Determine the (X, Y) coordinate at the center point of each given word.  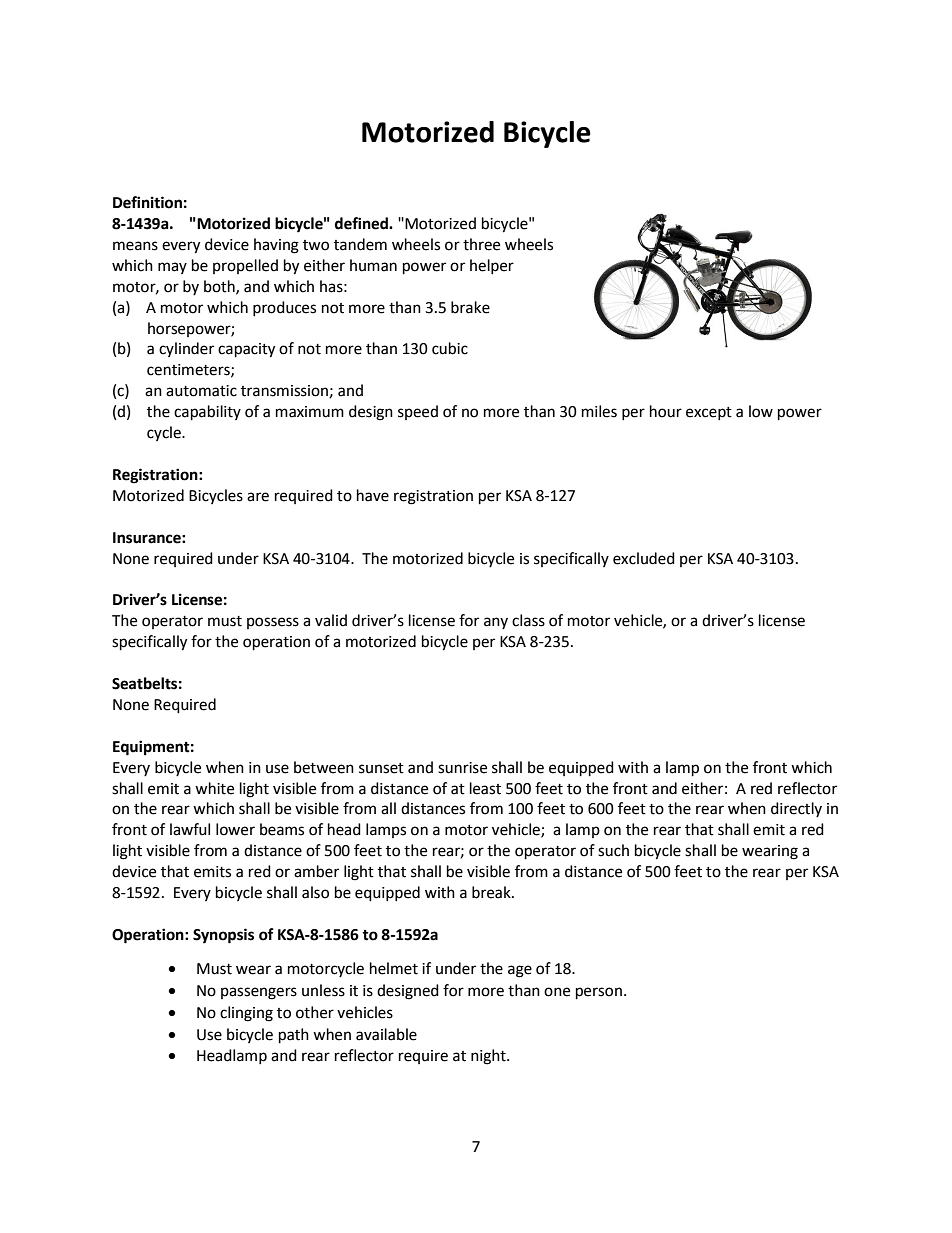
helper (492, 266)
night (489, 1057)
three (481, 244)
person (599, 993)
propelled (245, 266)
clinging (246, 1014)
